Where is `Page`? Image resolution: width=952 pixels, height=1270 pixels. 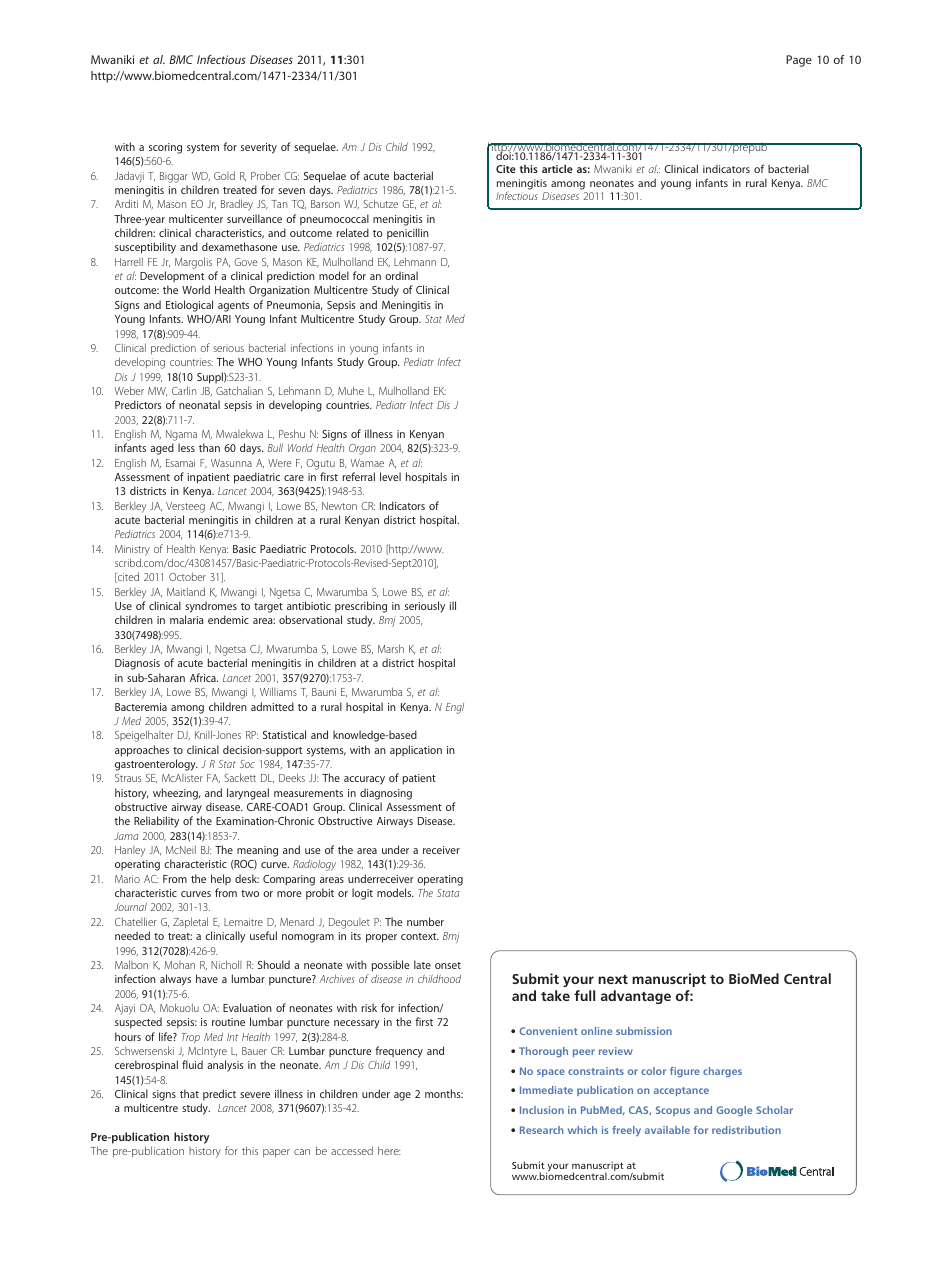 Page is located at coordinates (799, 61).
